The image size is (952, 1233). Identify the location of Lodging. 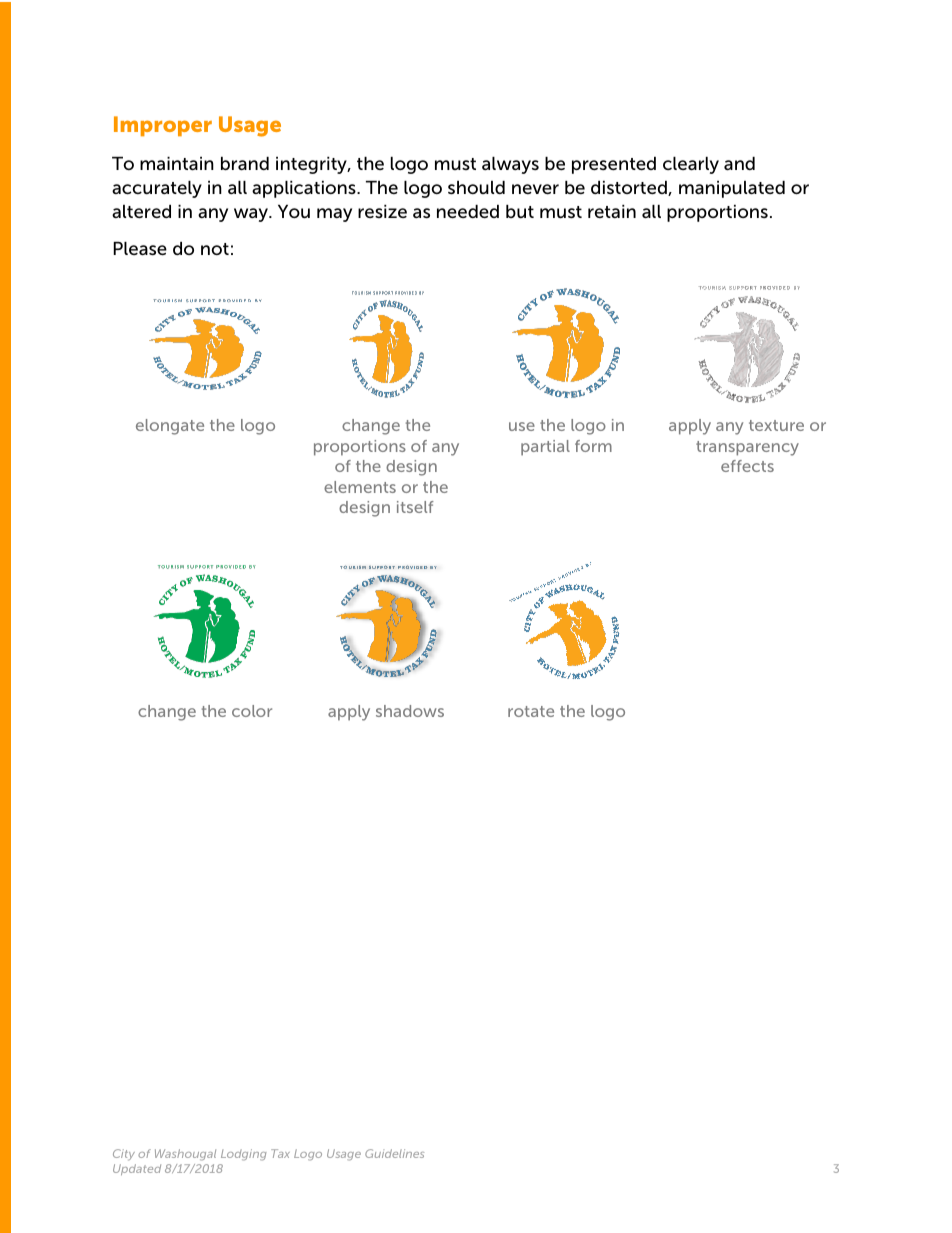
(243, 1155).
